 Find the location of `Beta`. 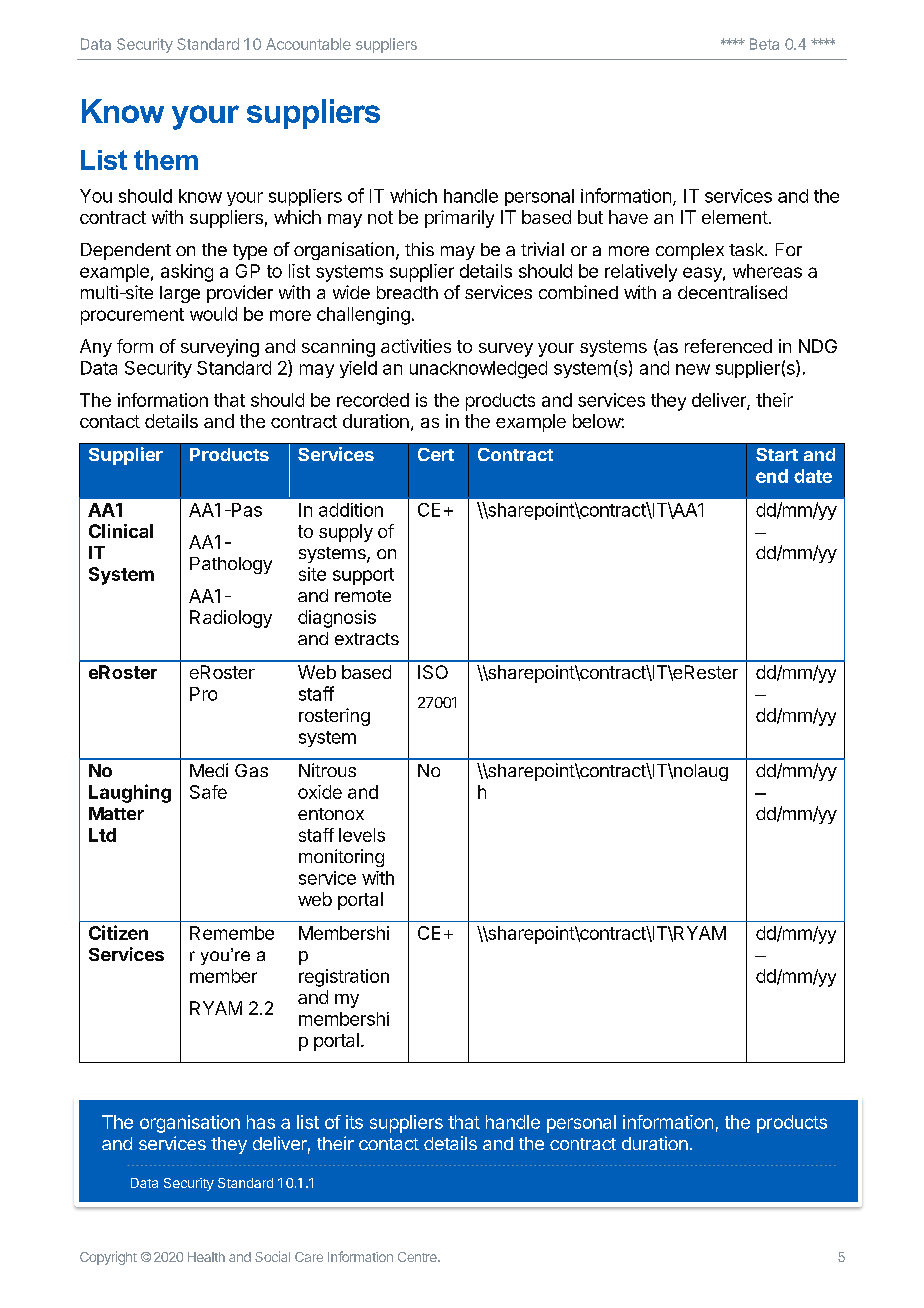

Beta is located at coordinates (764, 44).
